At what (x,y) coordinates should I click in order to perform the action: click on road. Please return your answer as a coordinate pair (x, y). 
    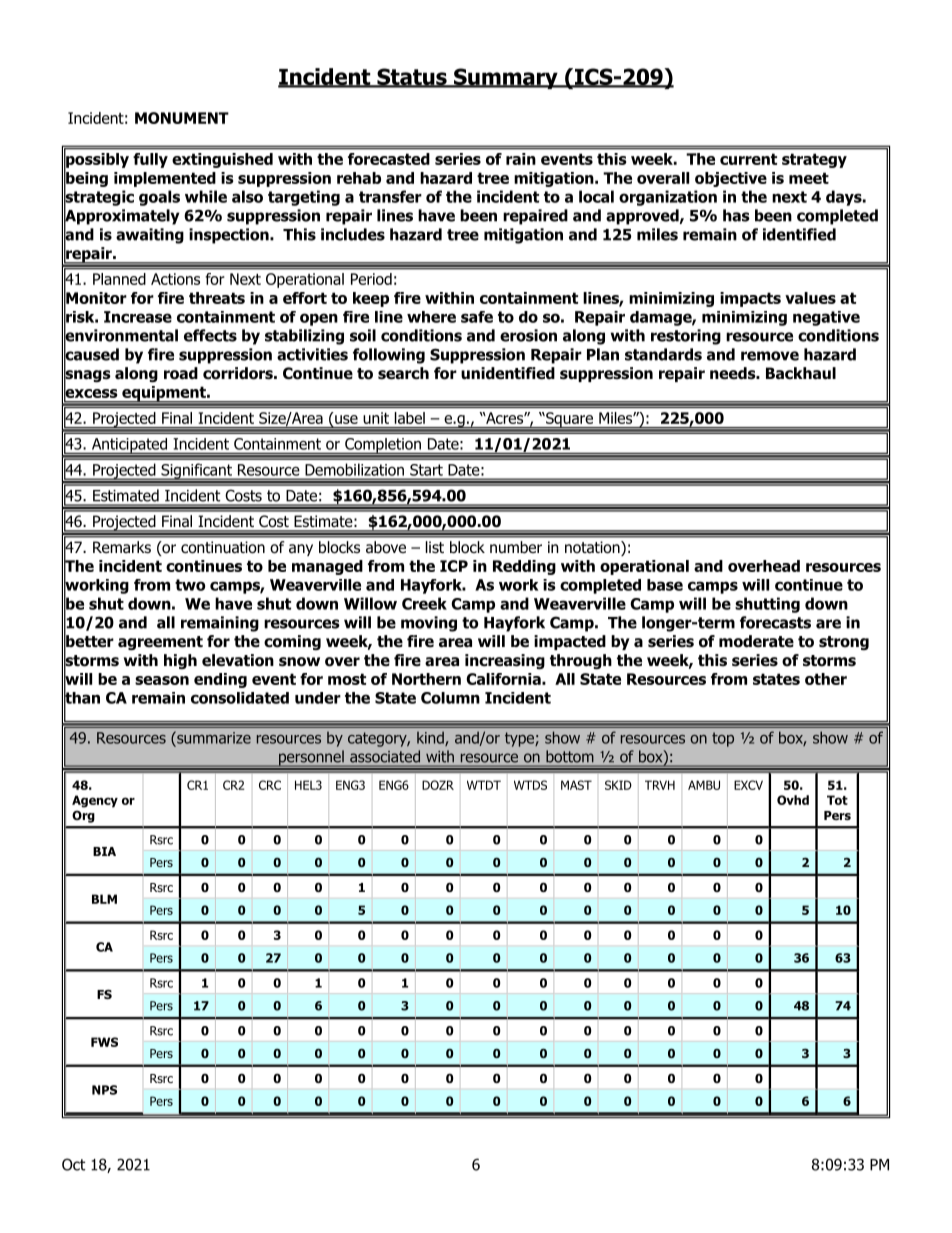
    Looking at the image, I should click on (181, 373).
